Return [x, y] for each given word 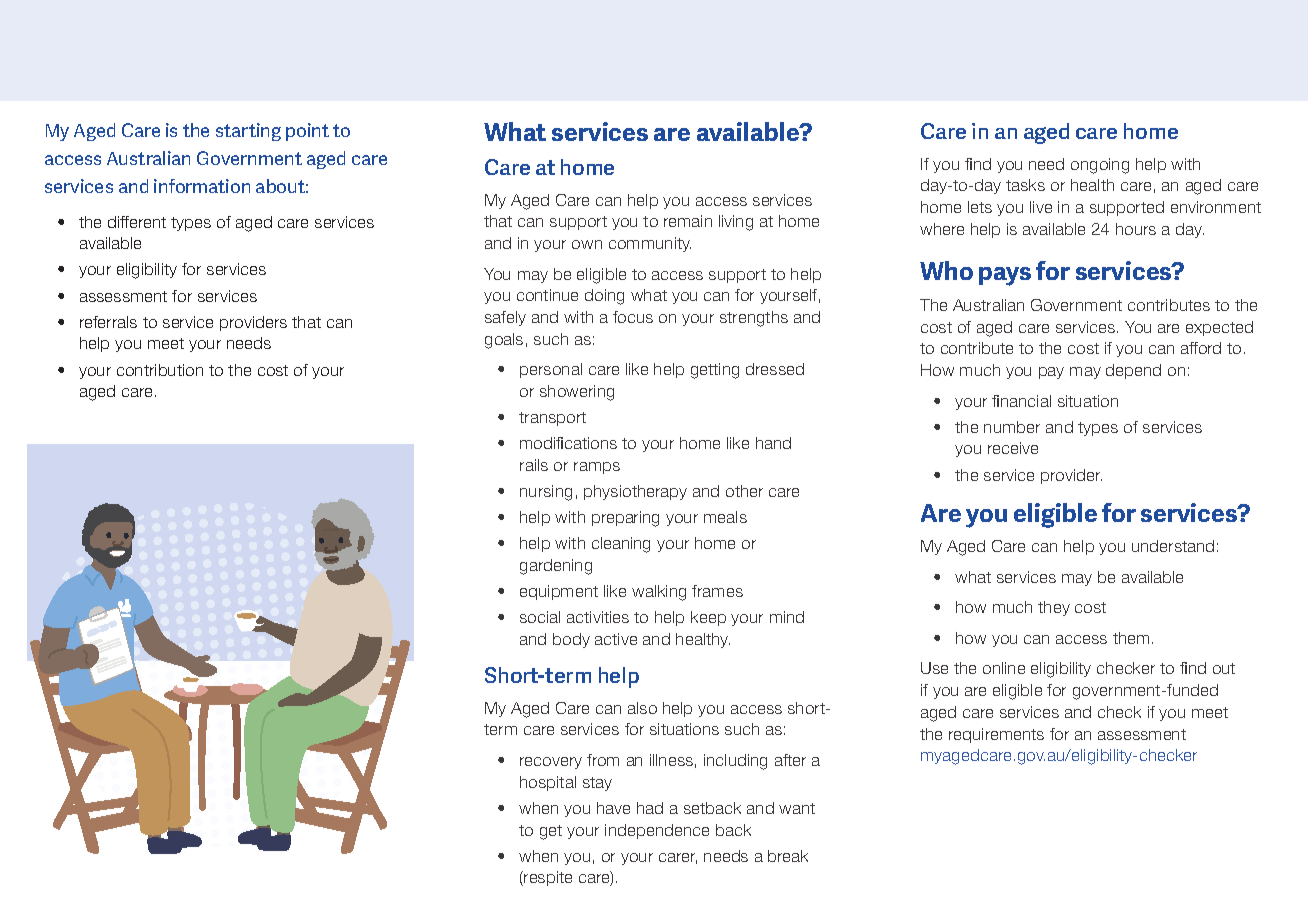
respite [547, 878]
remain [688, 221]
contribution [160, 370]
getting [715, 371]
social [540, 617]
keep [708, 618]
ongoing [1100, 166]
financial [1021, 401]
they [1054, 608]
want [797, 808]
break [788, 856]
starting [248, 132]
